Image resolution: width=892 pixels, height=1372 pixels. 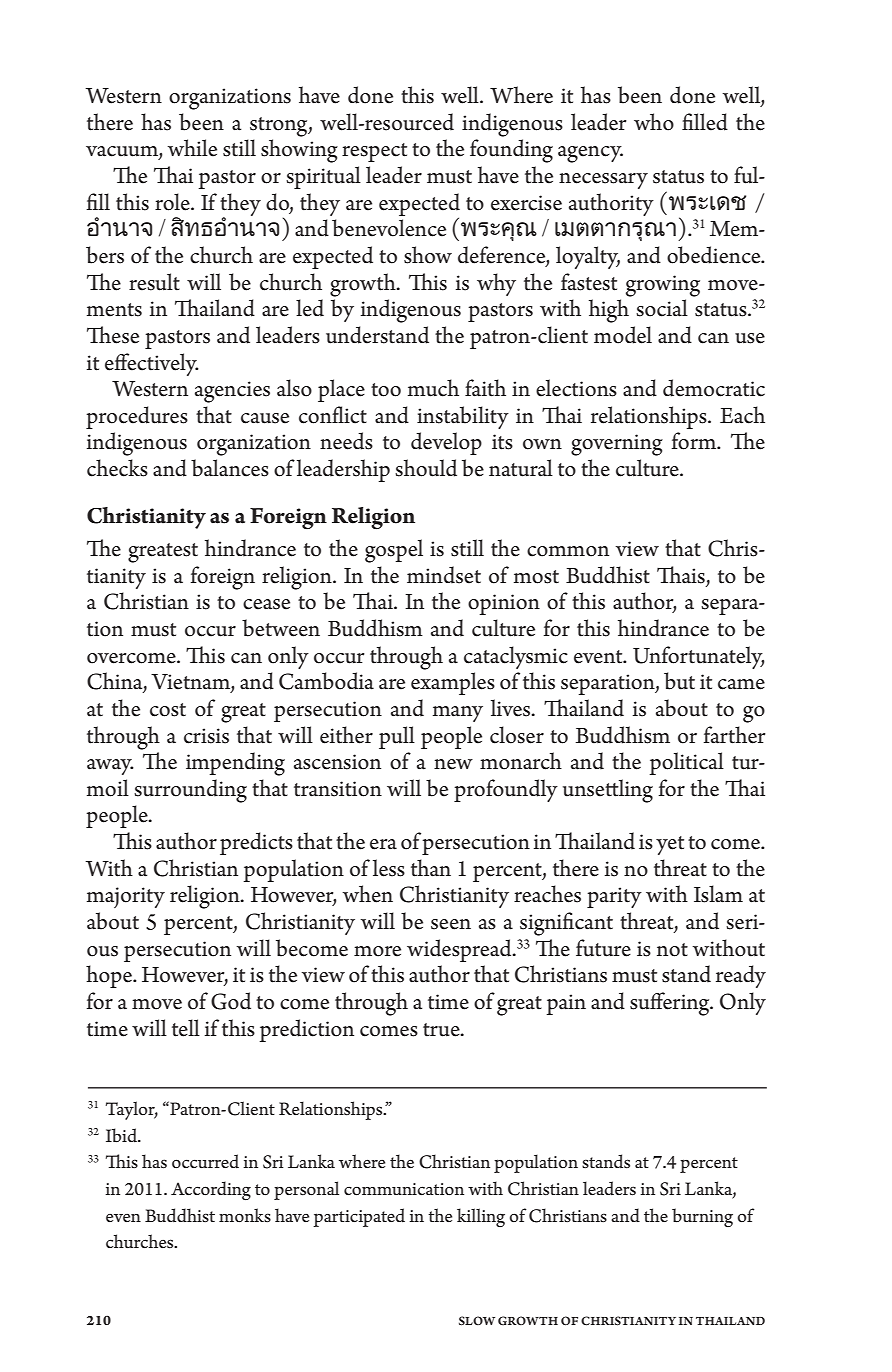 I want to click on who, so click(x=654, y=122).
